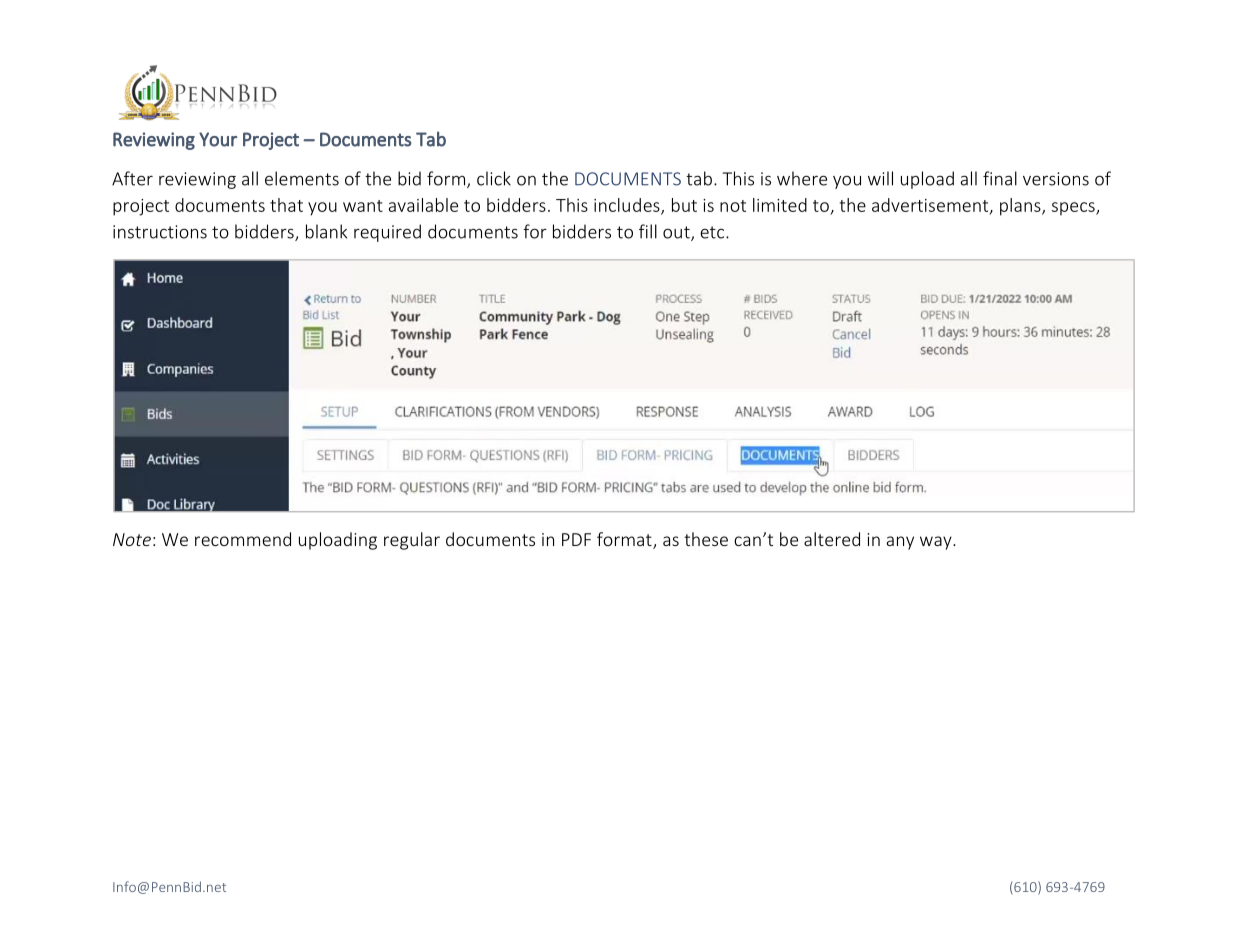 Image resolution: width=1233 pixels, height=952 pixels. Describe the element at coordinates (494, 178) in the screenshot. I see `click` at that location.
